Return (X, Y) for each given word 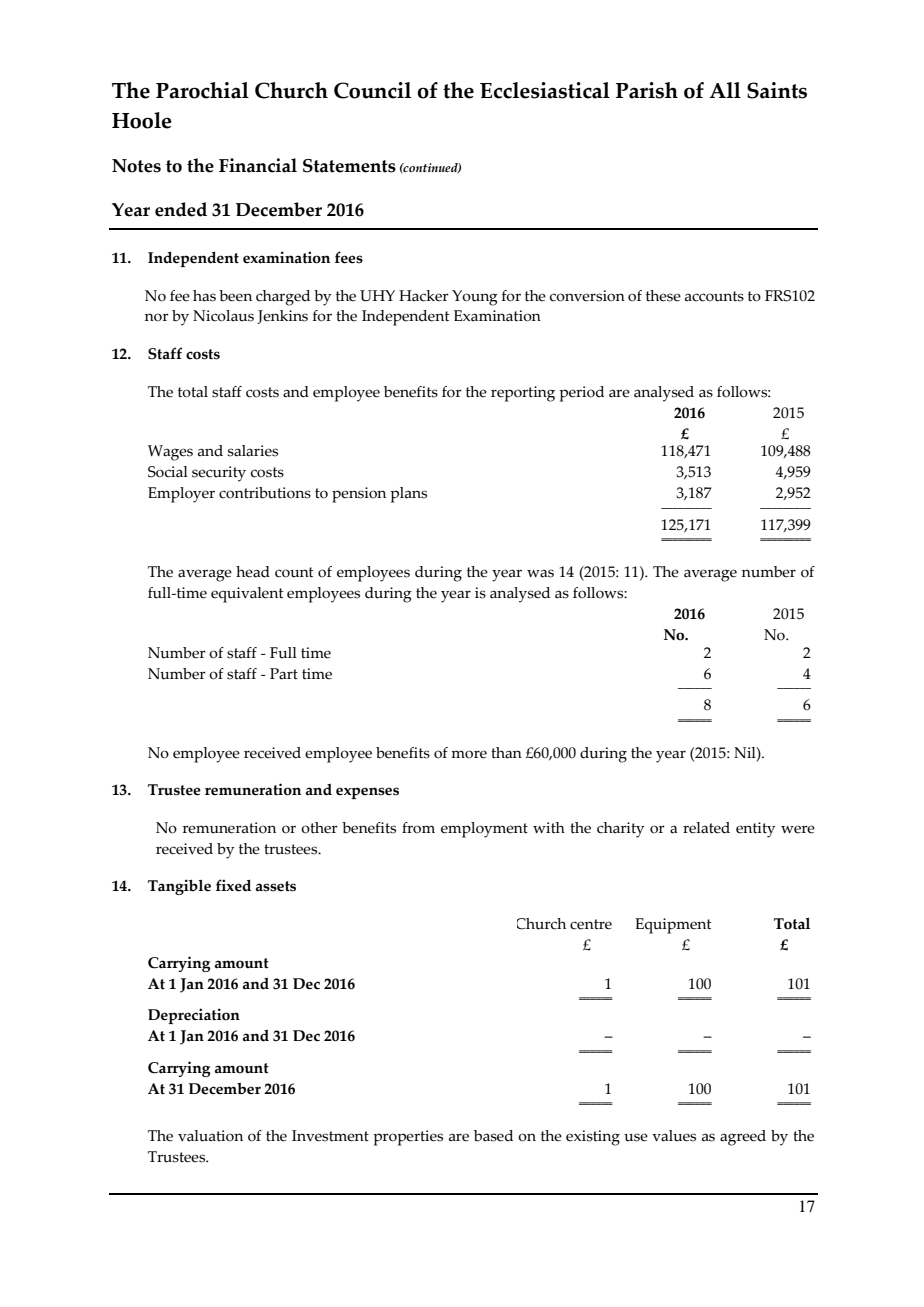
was (540, 573)
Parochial (202, 90)
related (706, 828)
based (493, 1136)
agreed (743, 1138)
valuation (210, 1136)
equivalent (247, 595)
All (725, 90)
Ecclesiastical (545, 90)
